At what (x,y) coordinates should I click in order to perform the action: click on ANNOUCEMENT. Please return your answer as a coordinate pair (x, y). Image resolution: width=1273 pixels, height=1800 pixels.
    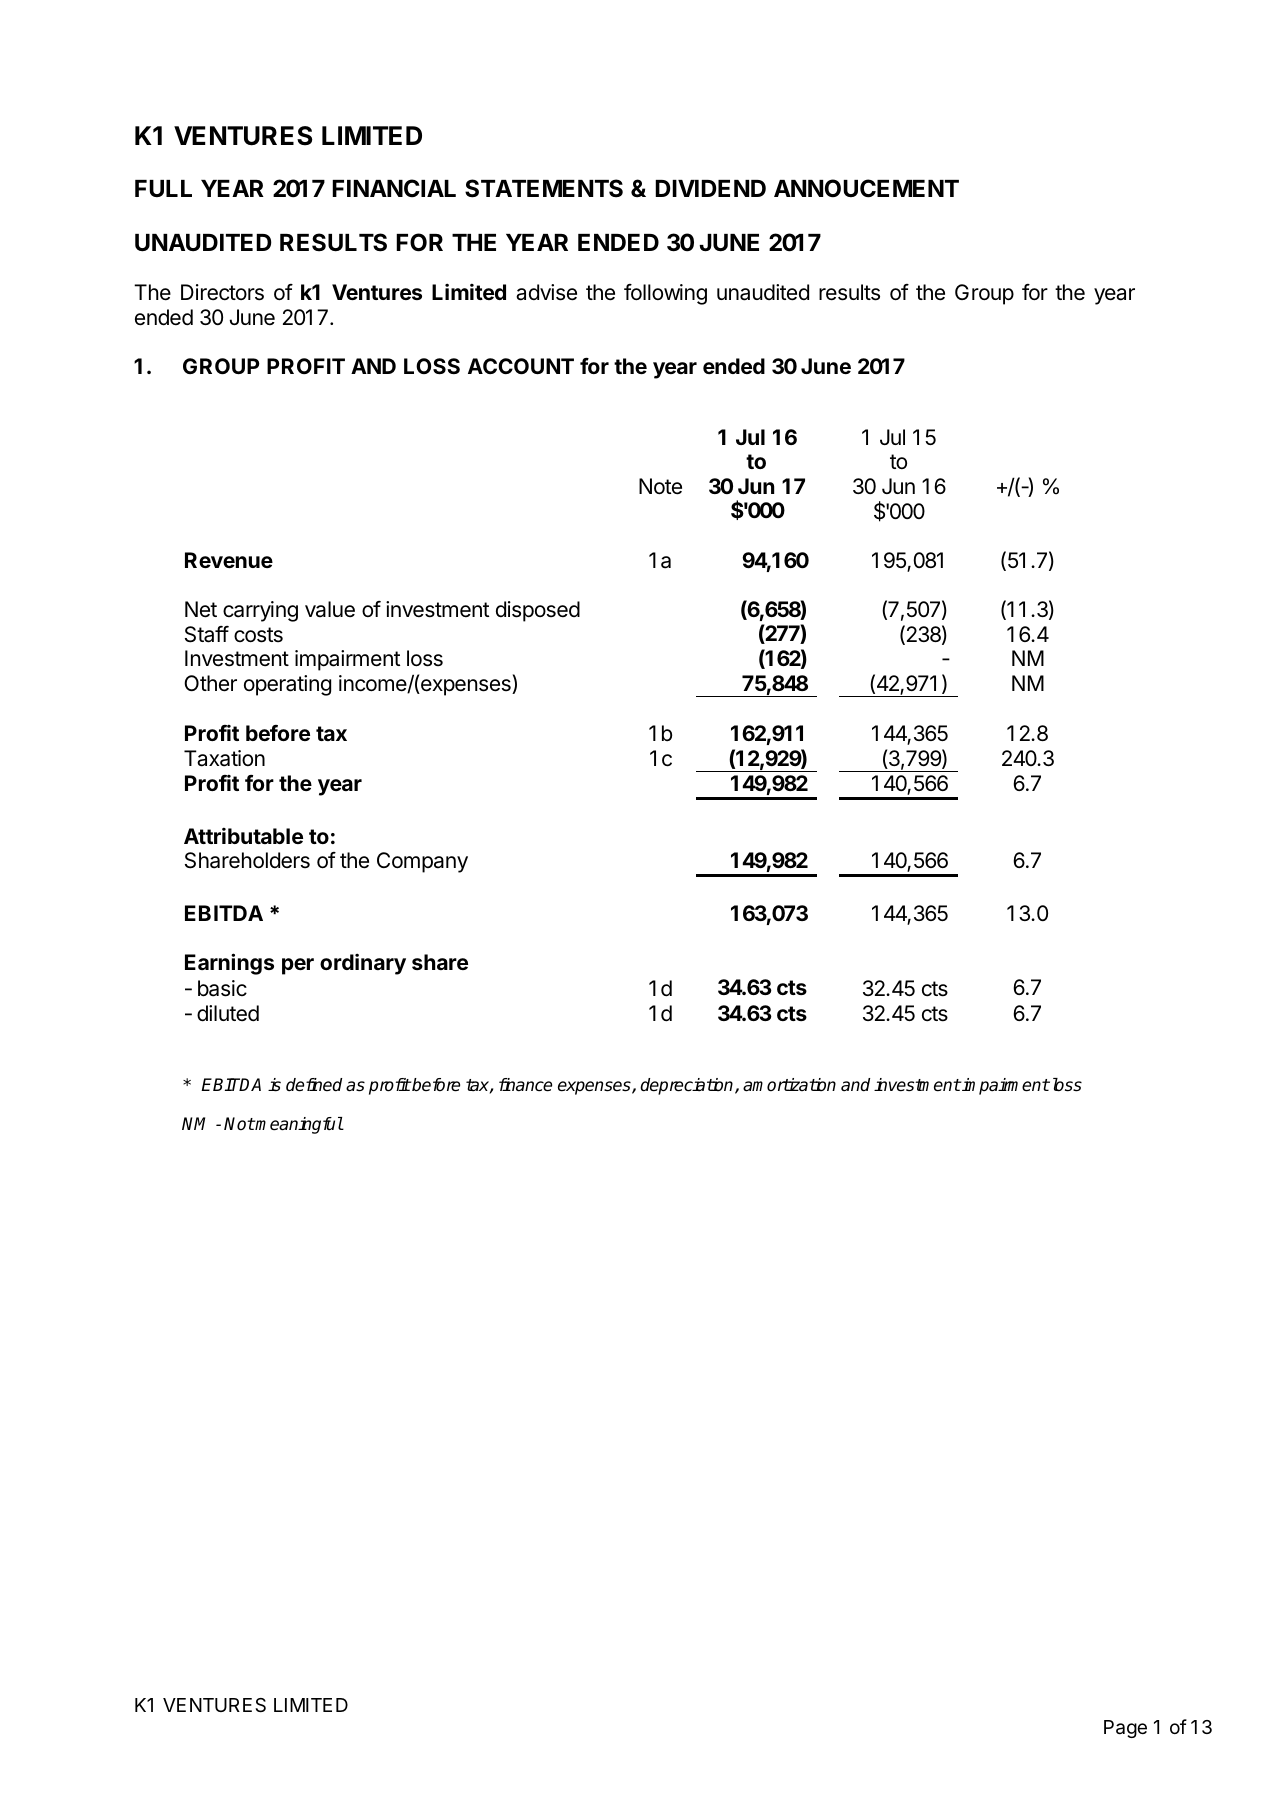
    Looking at the image, I should click on (866, 188).
